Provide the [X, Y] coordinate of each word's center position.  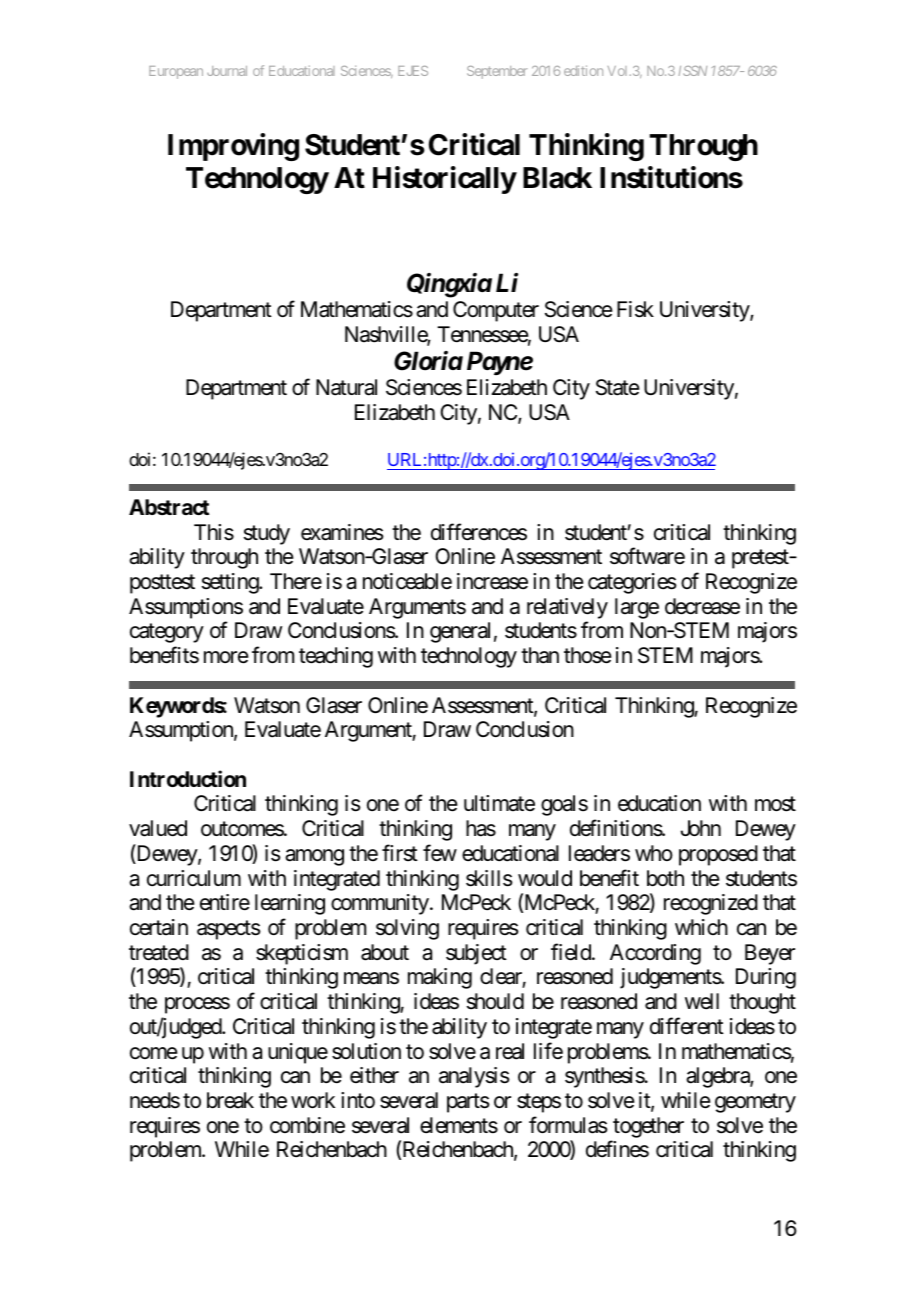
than [540, 655]
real [510, 1051]
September [497, 72]
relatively [567, 608]
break [230, 1100]
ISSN [693, 71]
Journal [227, 71]
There [296, 581]
